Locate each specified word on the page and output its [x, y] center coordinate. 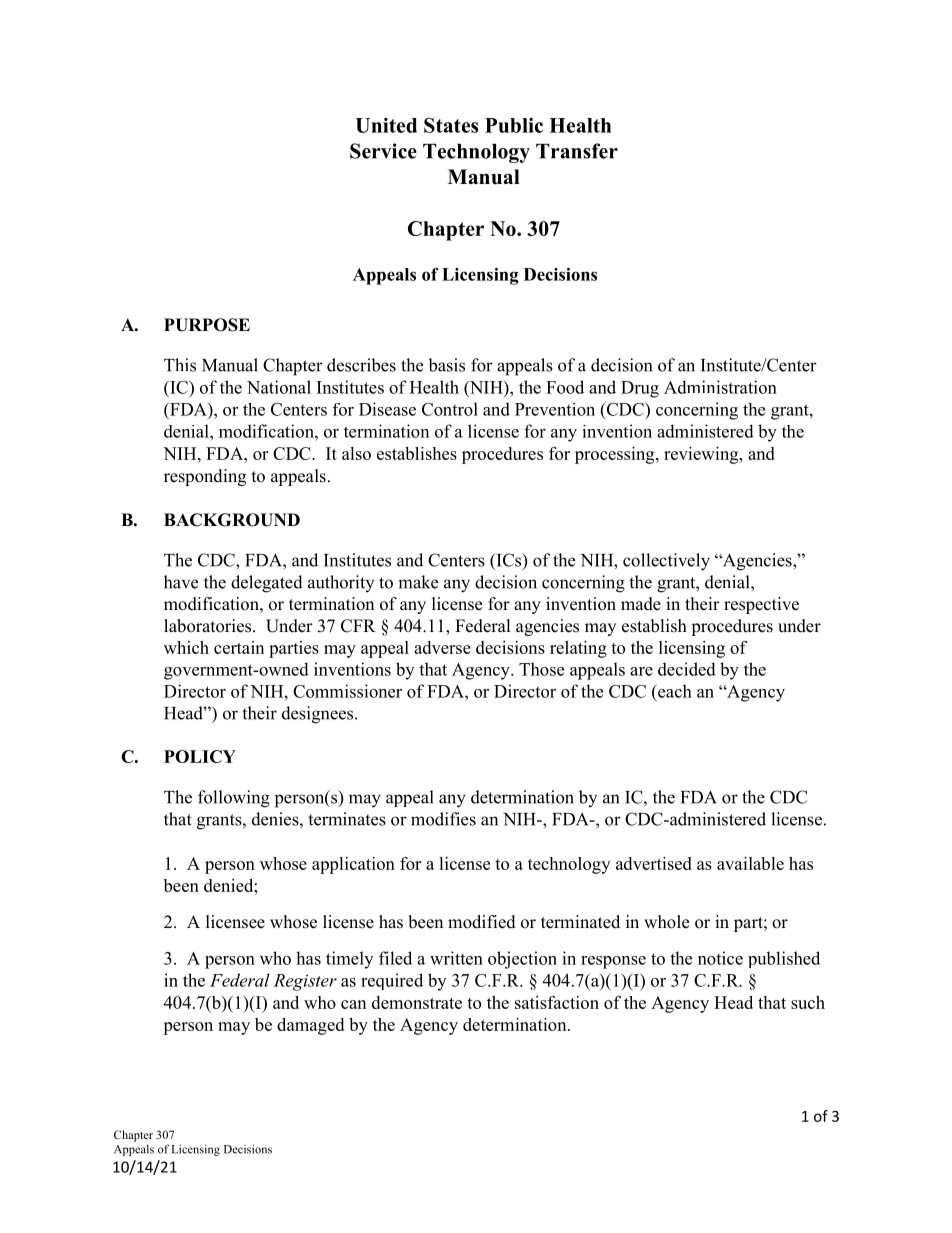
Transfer [577, 151]
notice [720, 958]
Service [383, 151]
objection [522, 960]
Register [305, 982]
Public [514, 125]
